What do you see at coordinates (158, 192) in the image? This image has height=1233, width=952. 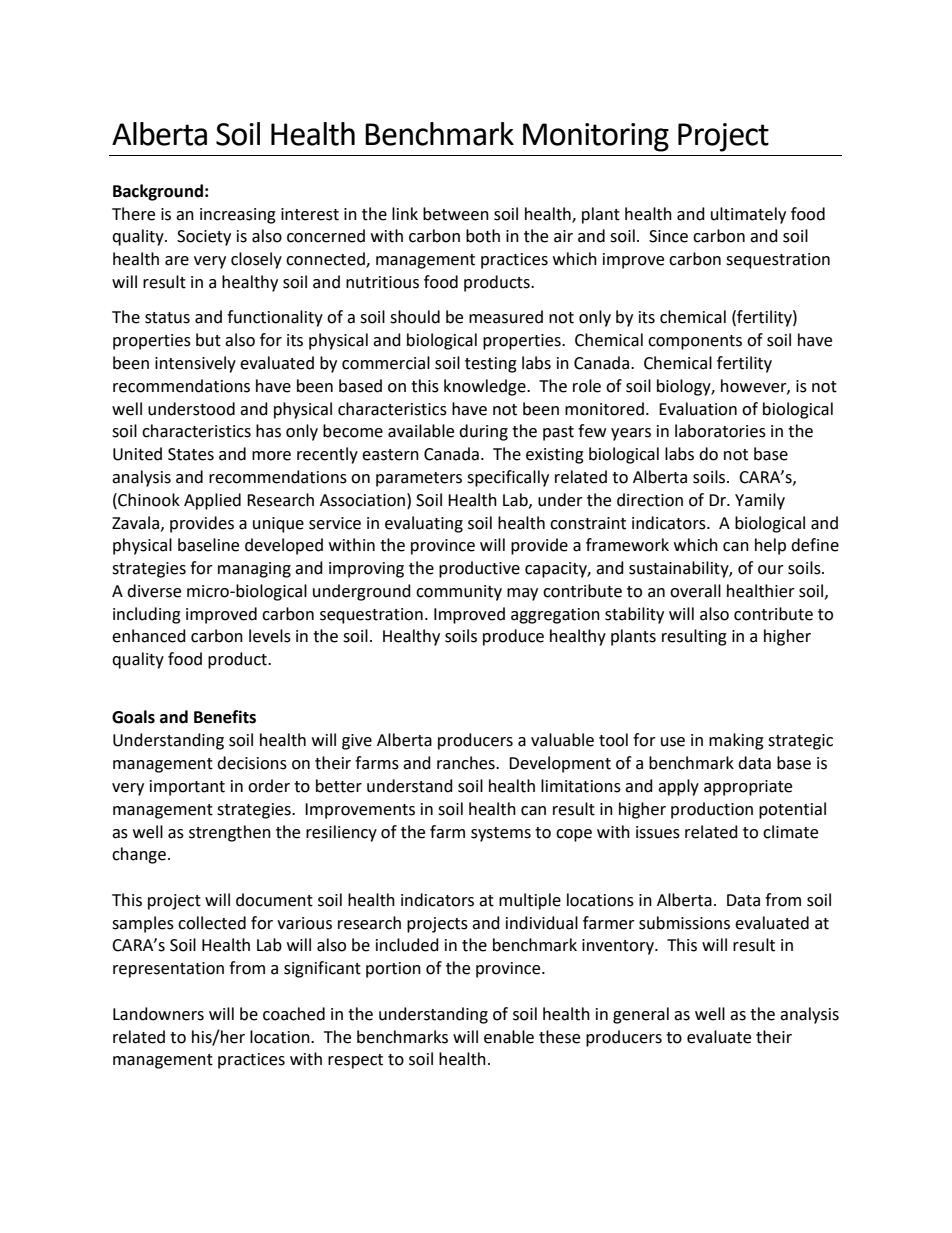 I see `Background` at bounding box center [158, 192].
